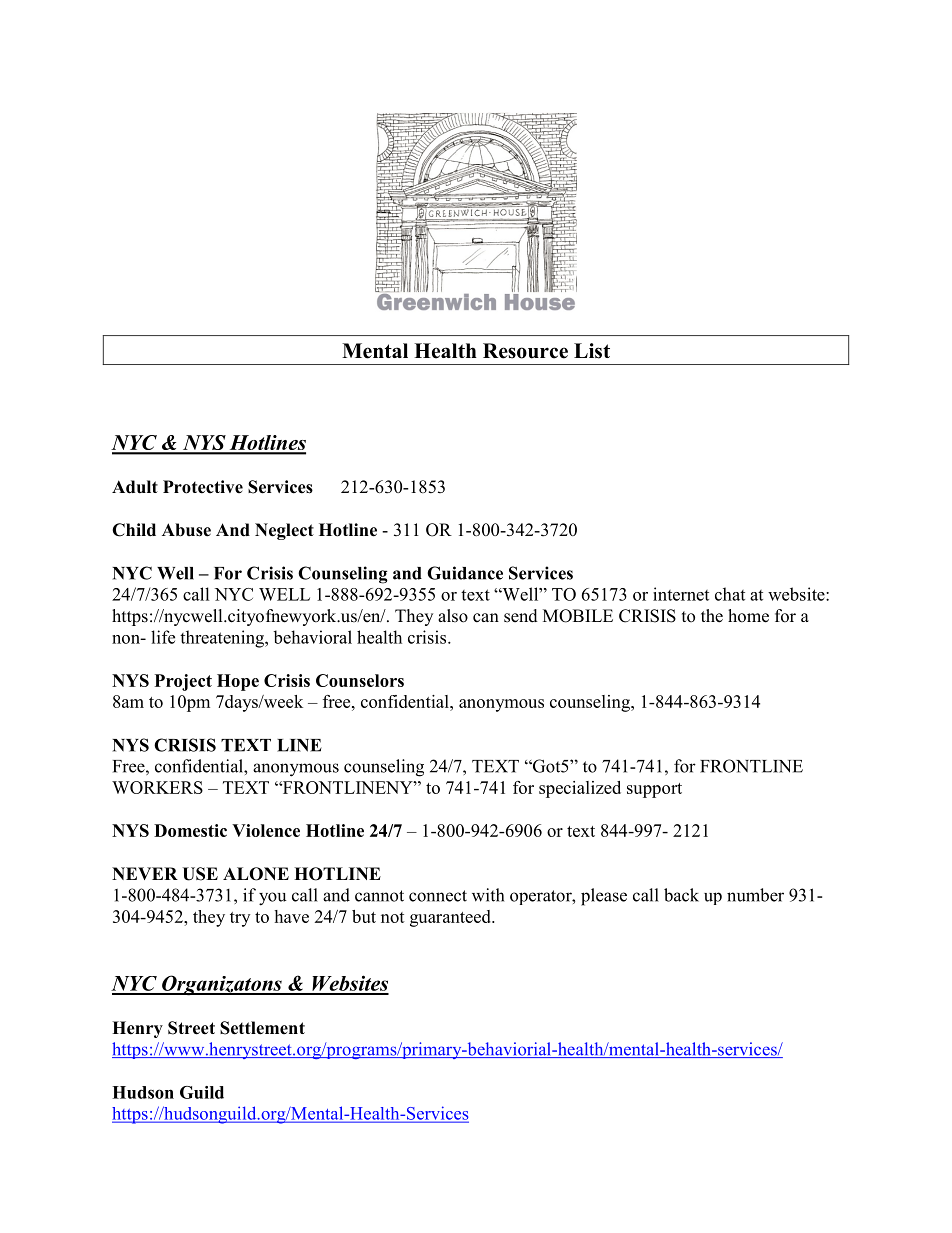  Describe the element at coordinates (203, 487) in the image. I see `Protective` at that location.
